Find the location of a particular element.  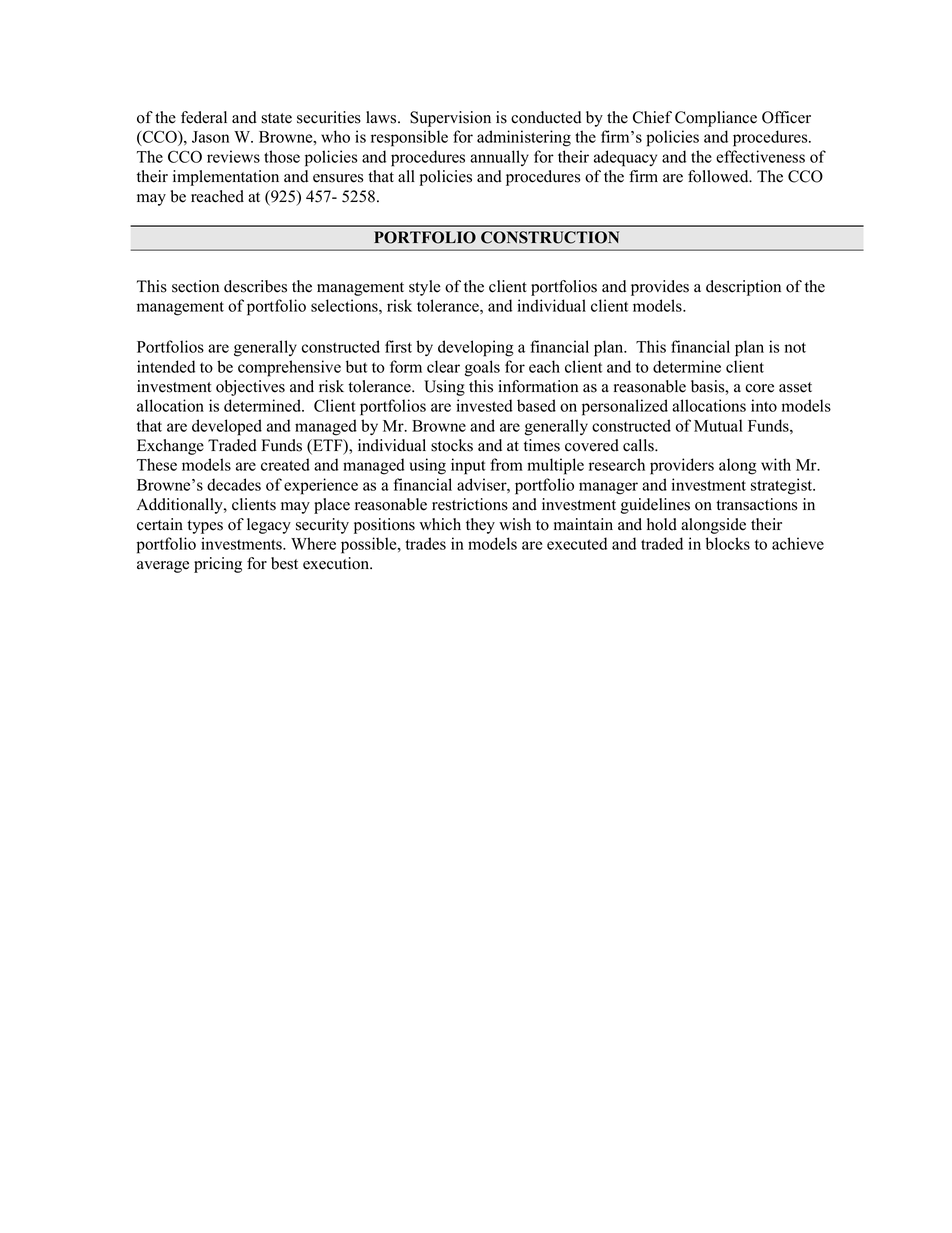

Mutual is located at coordinates (718, 425).
